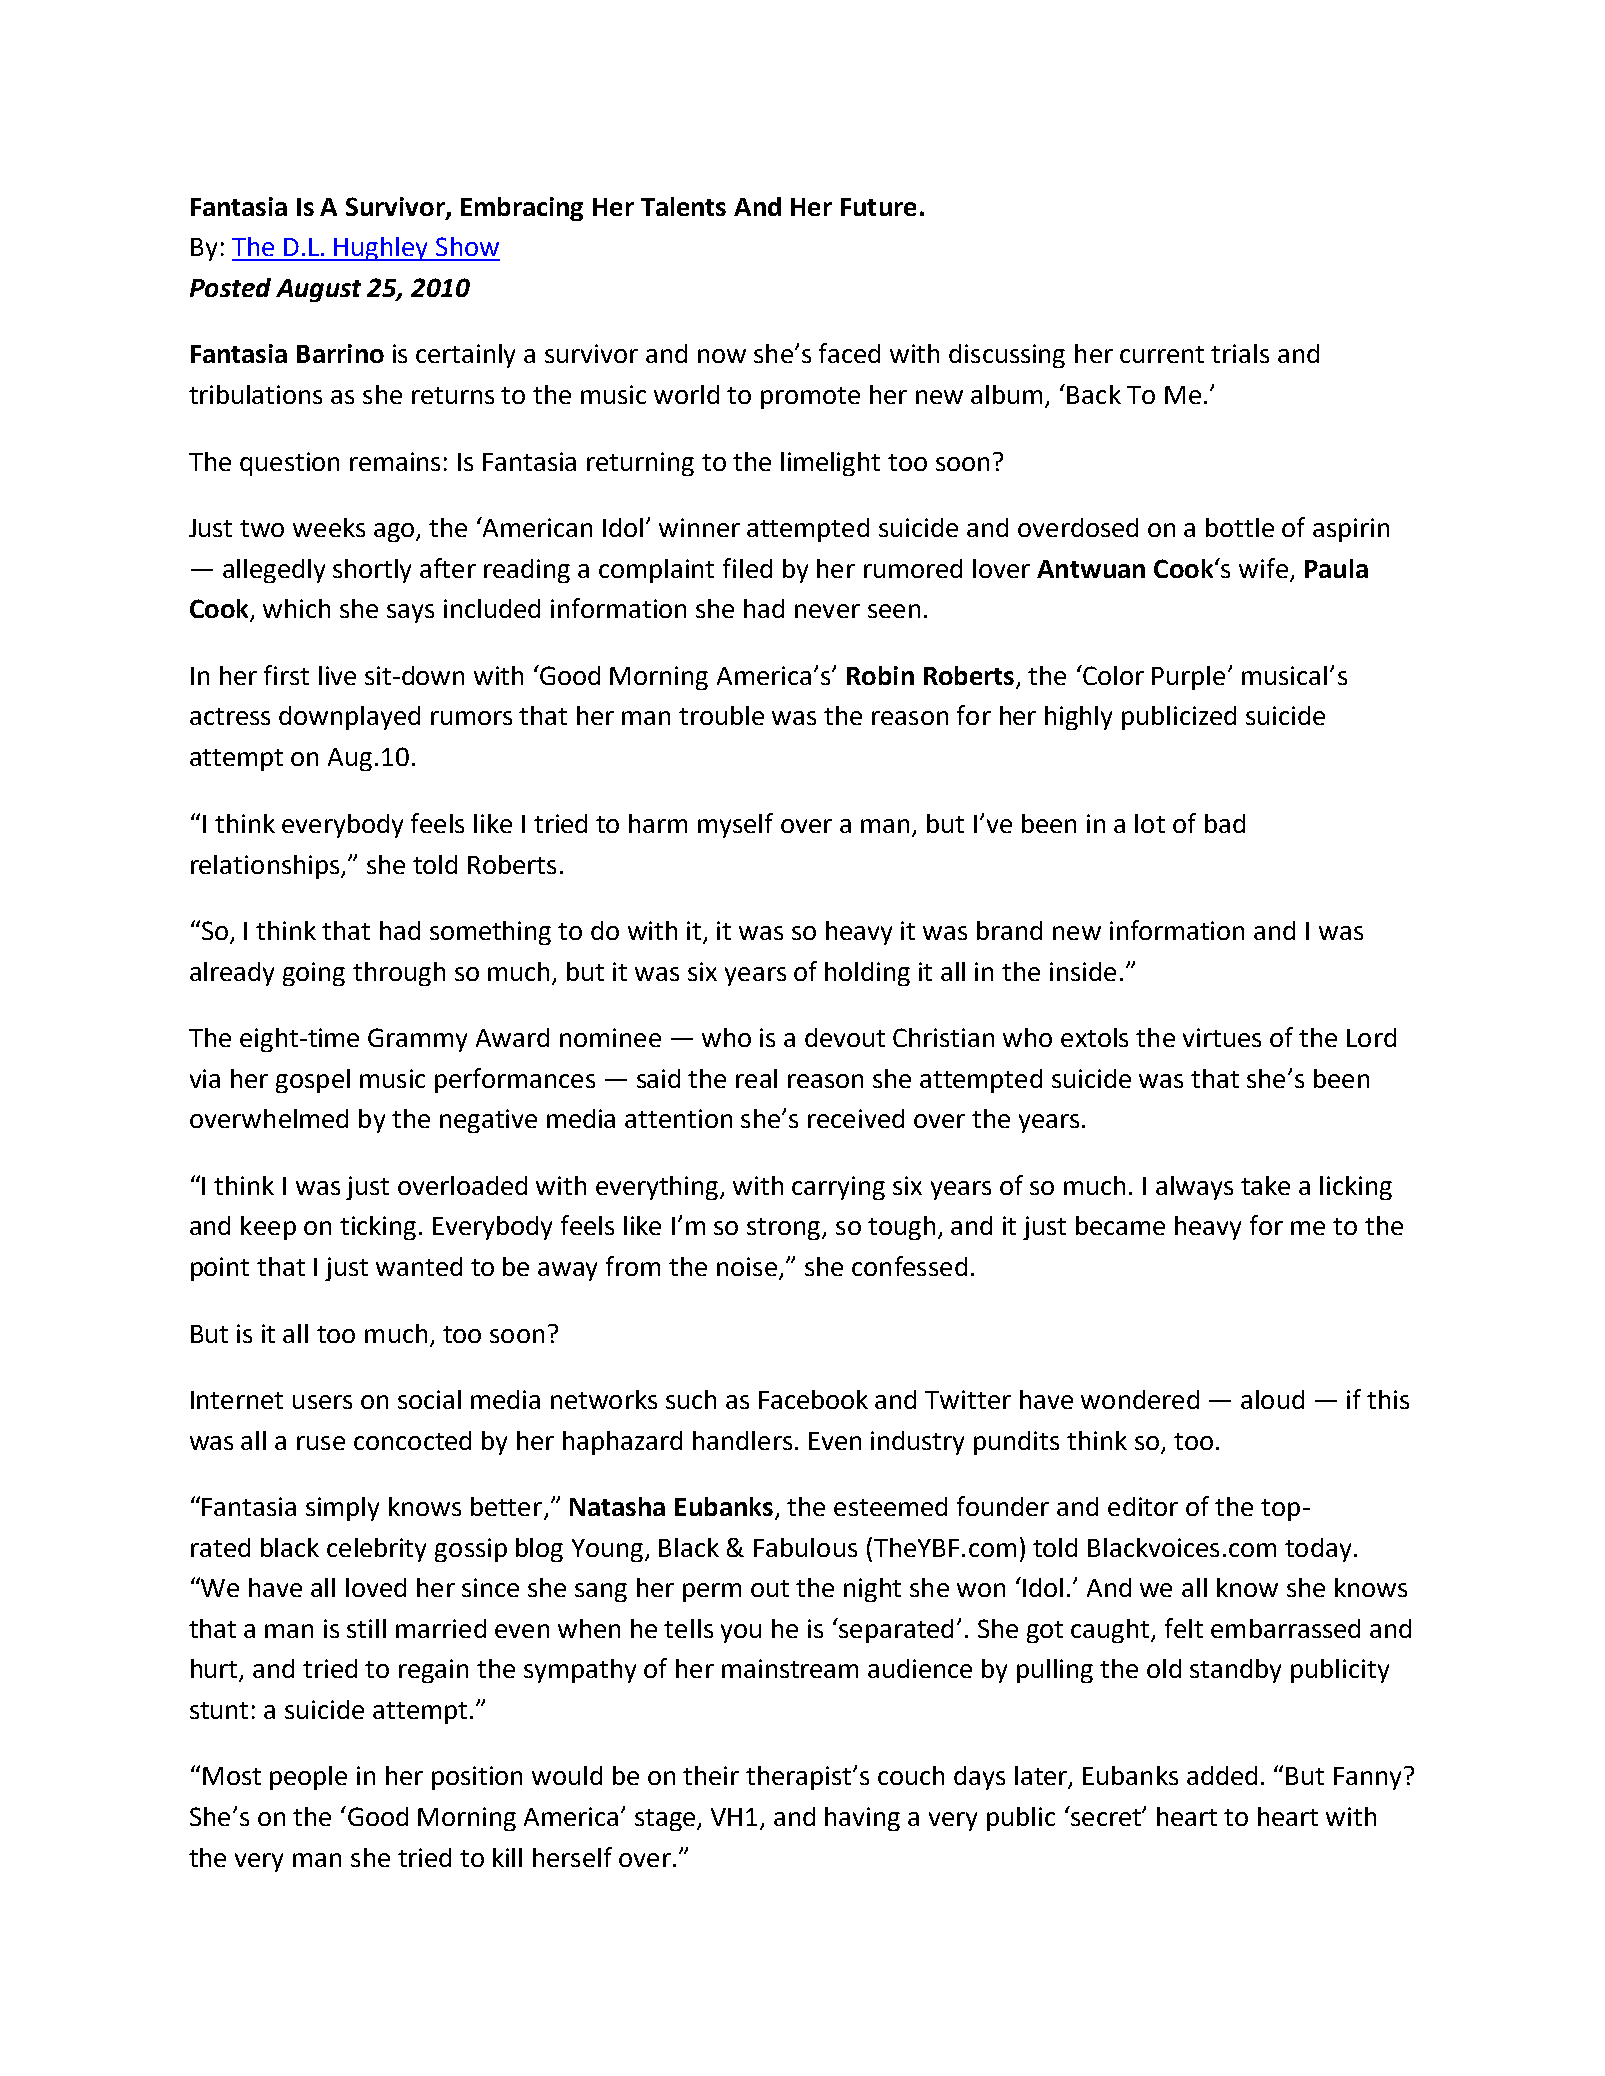 The width and height of the page is (1605, 2076). What do you see at coordinates (735, 825) in the page?
I see `myself` at bounding box center [735, 825].
